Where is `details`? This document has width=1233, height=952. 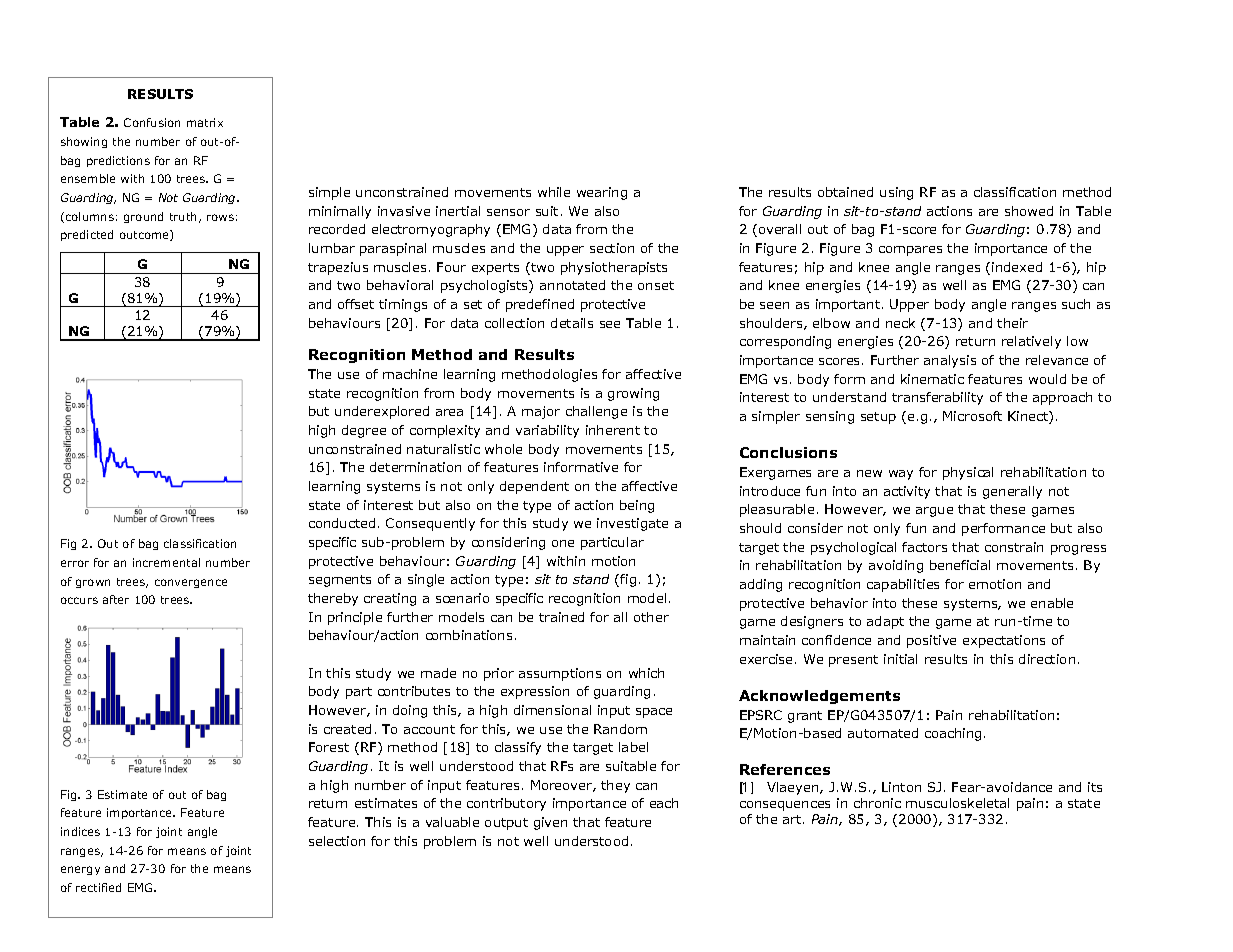 details is located at coordinates (572, 323).
